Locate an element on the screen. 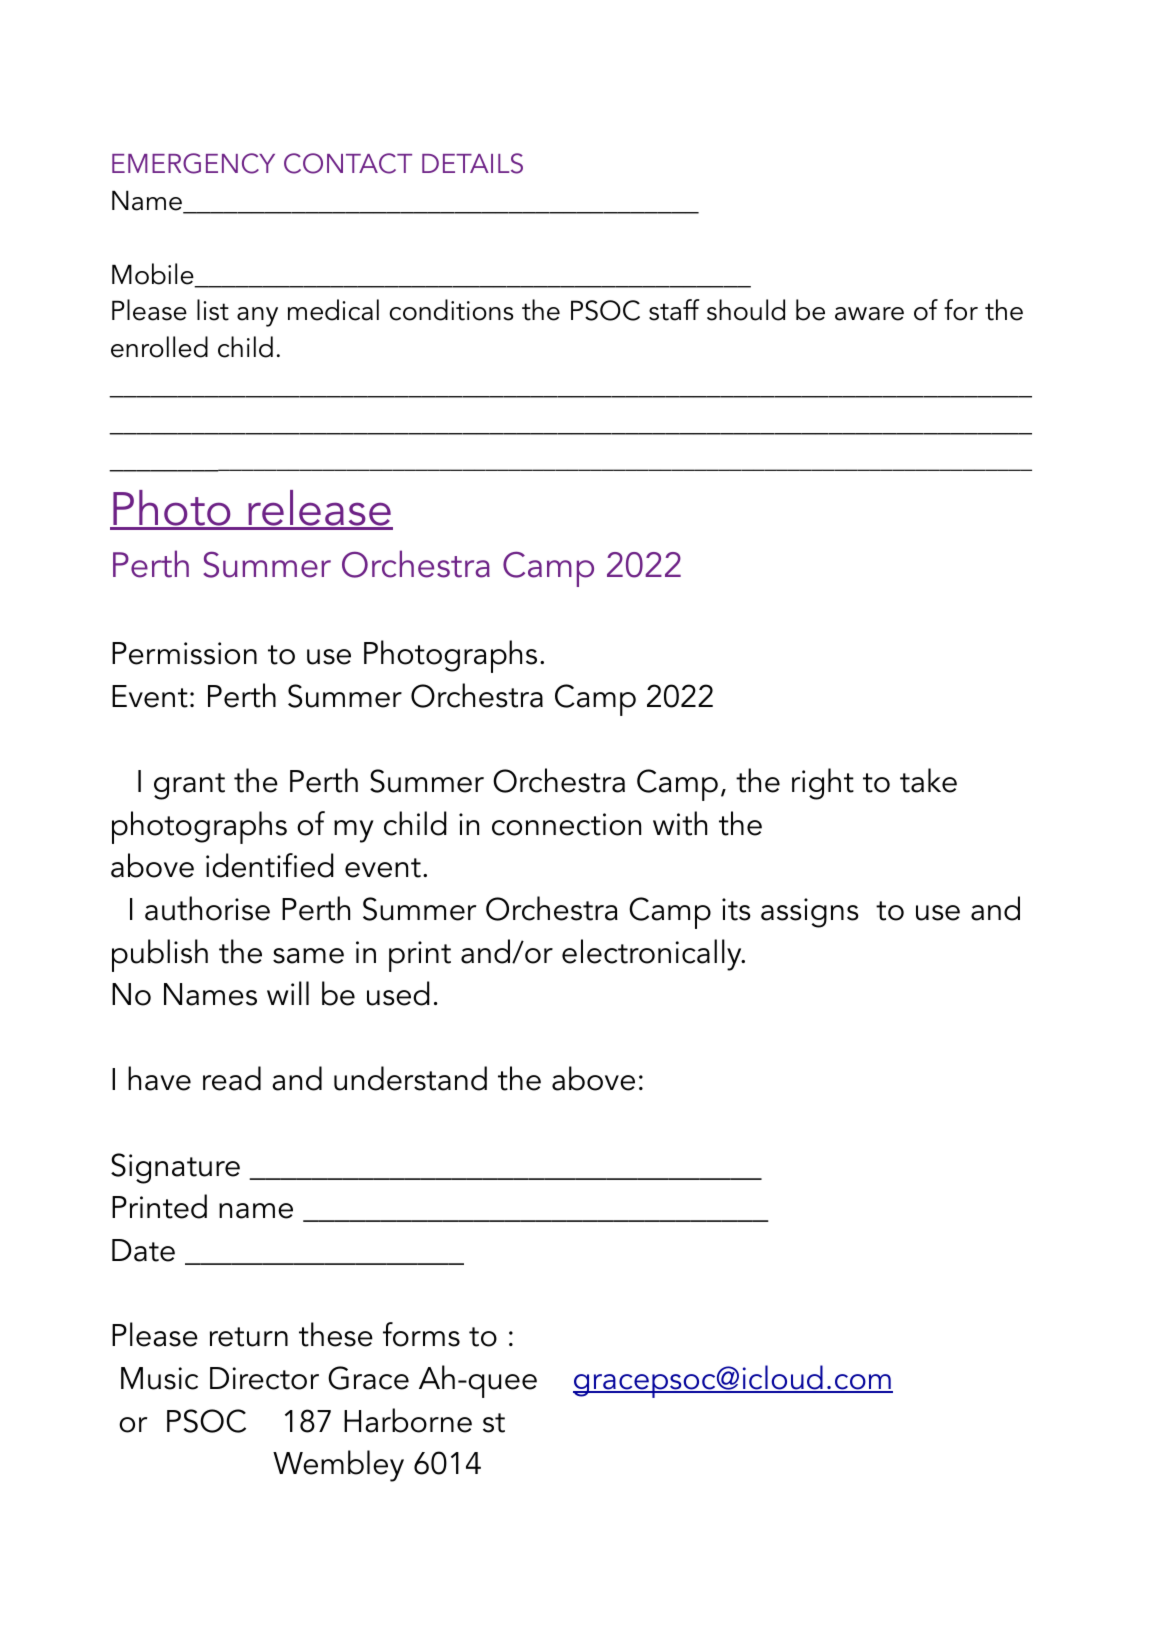 This screenshot has width=1153, height=1632. right is located at coordinates (823, 784).
